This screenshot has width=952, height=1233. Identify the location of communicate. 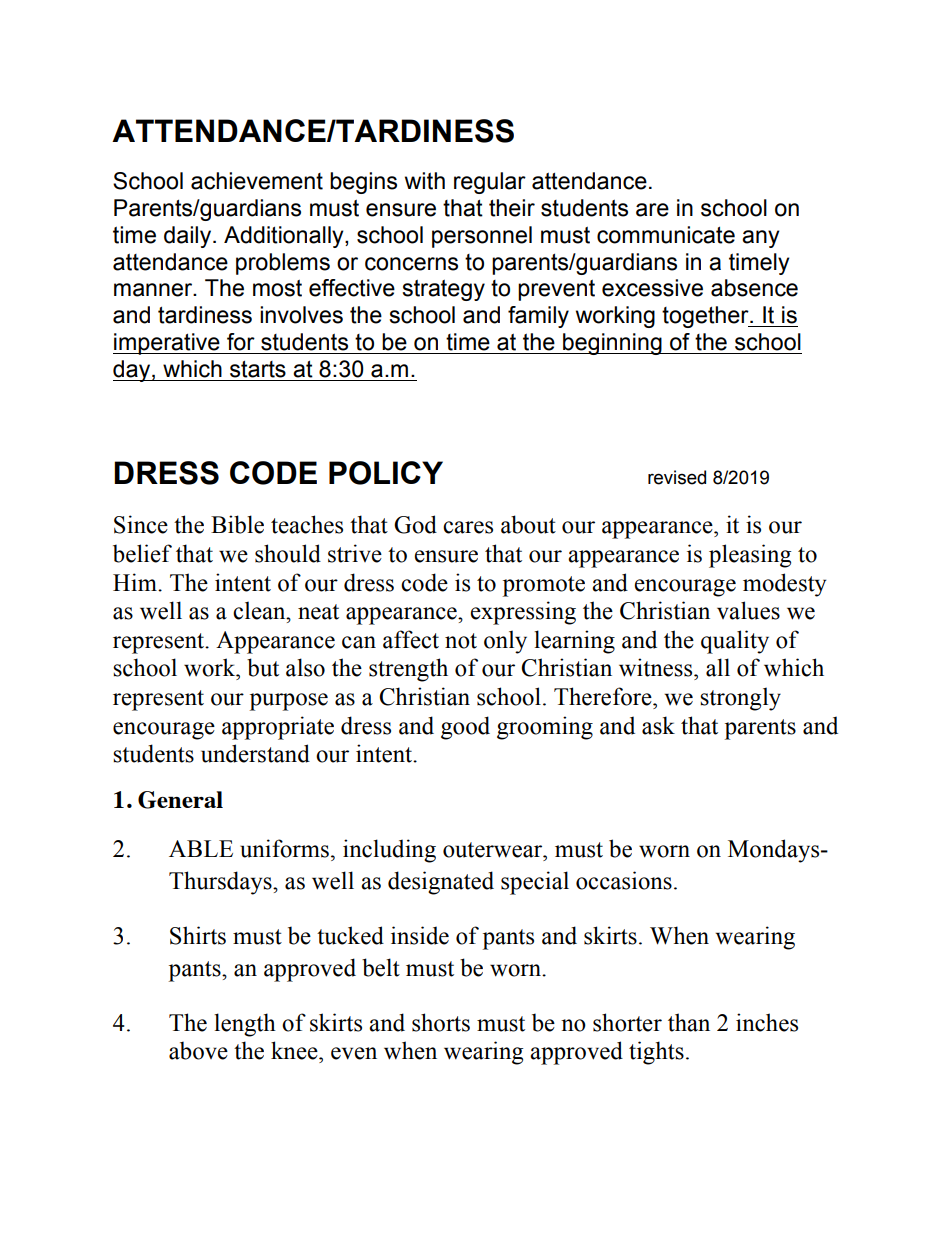
(666, 235).
